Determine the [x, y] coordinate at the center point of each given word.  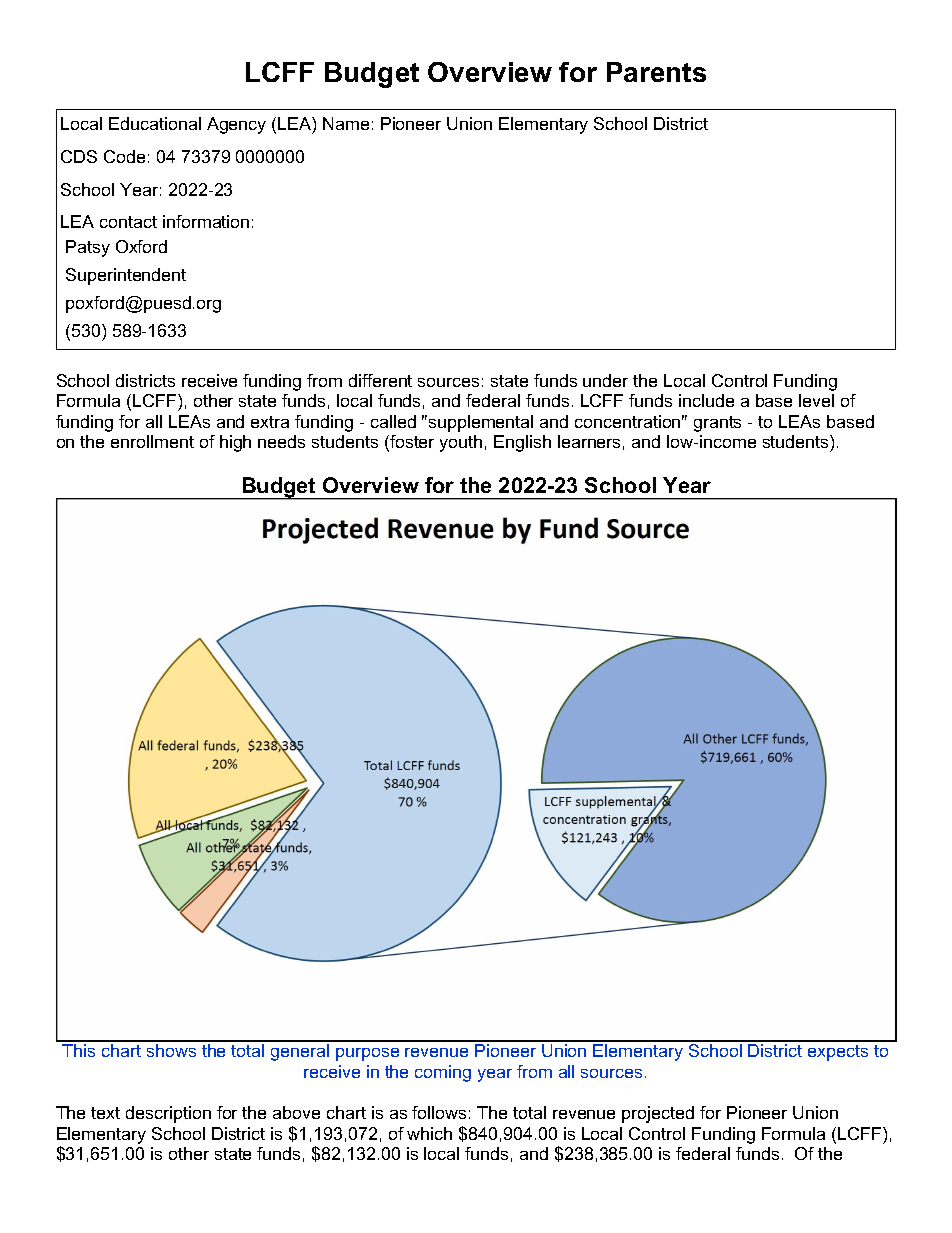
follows [439, 1112]
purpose [367, 1054]
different [380, 380]
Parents [656, 72]
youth [461, 443]
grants [717, 424]
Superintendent [126, 276]
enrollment [152, 441]
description [168, 1114]
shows [171, 1050]
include [706, 400]
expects [838, 1053]
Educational [155, 123]
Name [346, 123]
